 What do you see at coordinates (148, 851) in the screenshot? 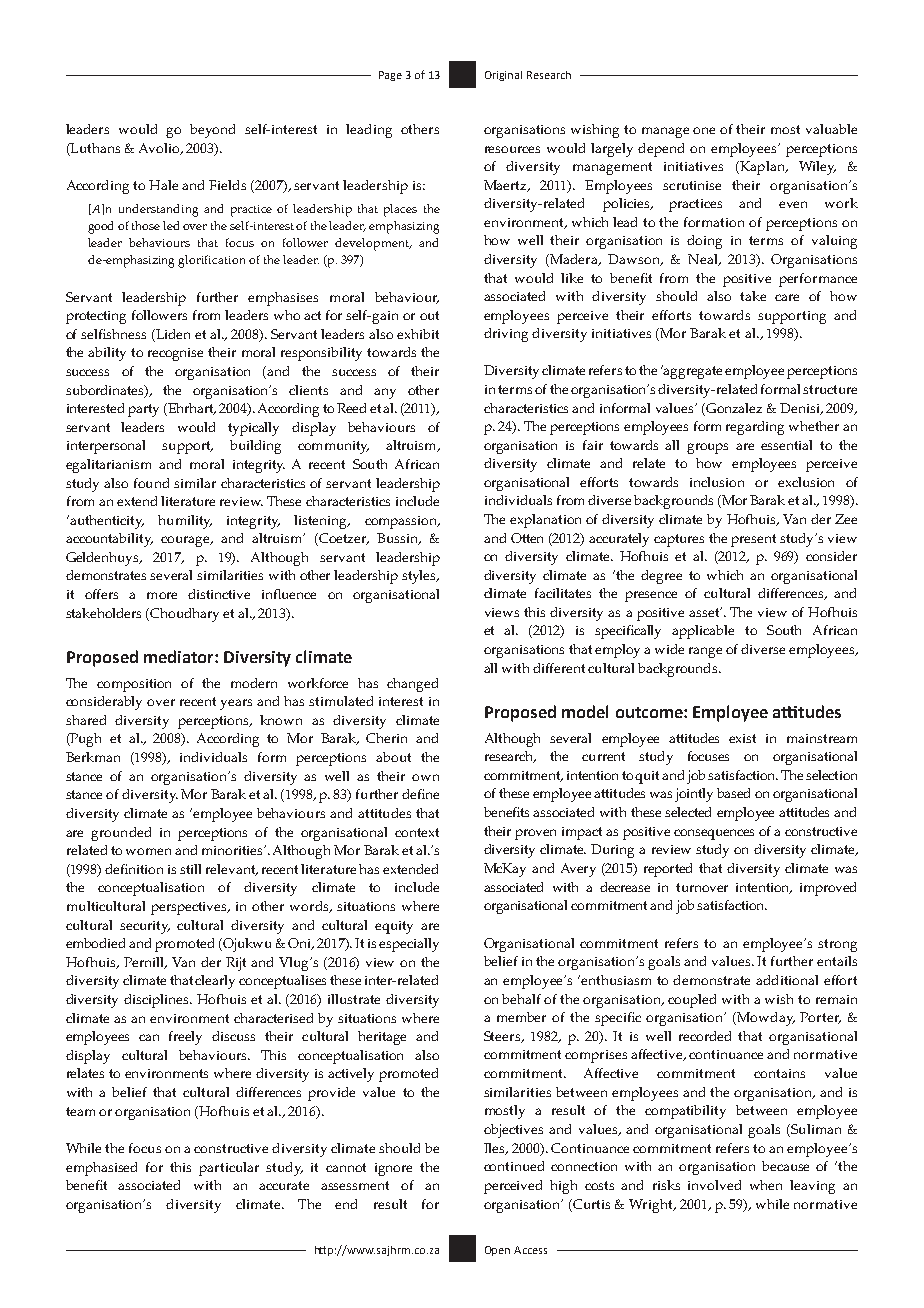
I see `women` at bounding box center [148, 851].
